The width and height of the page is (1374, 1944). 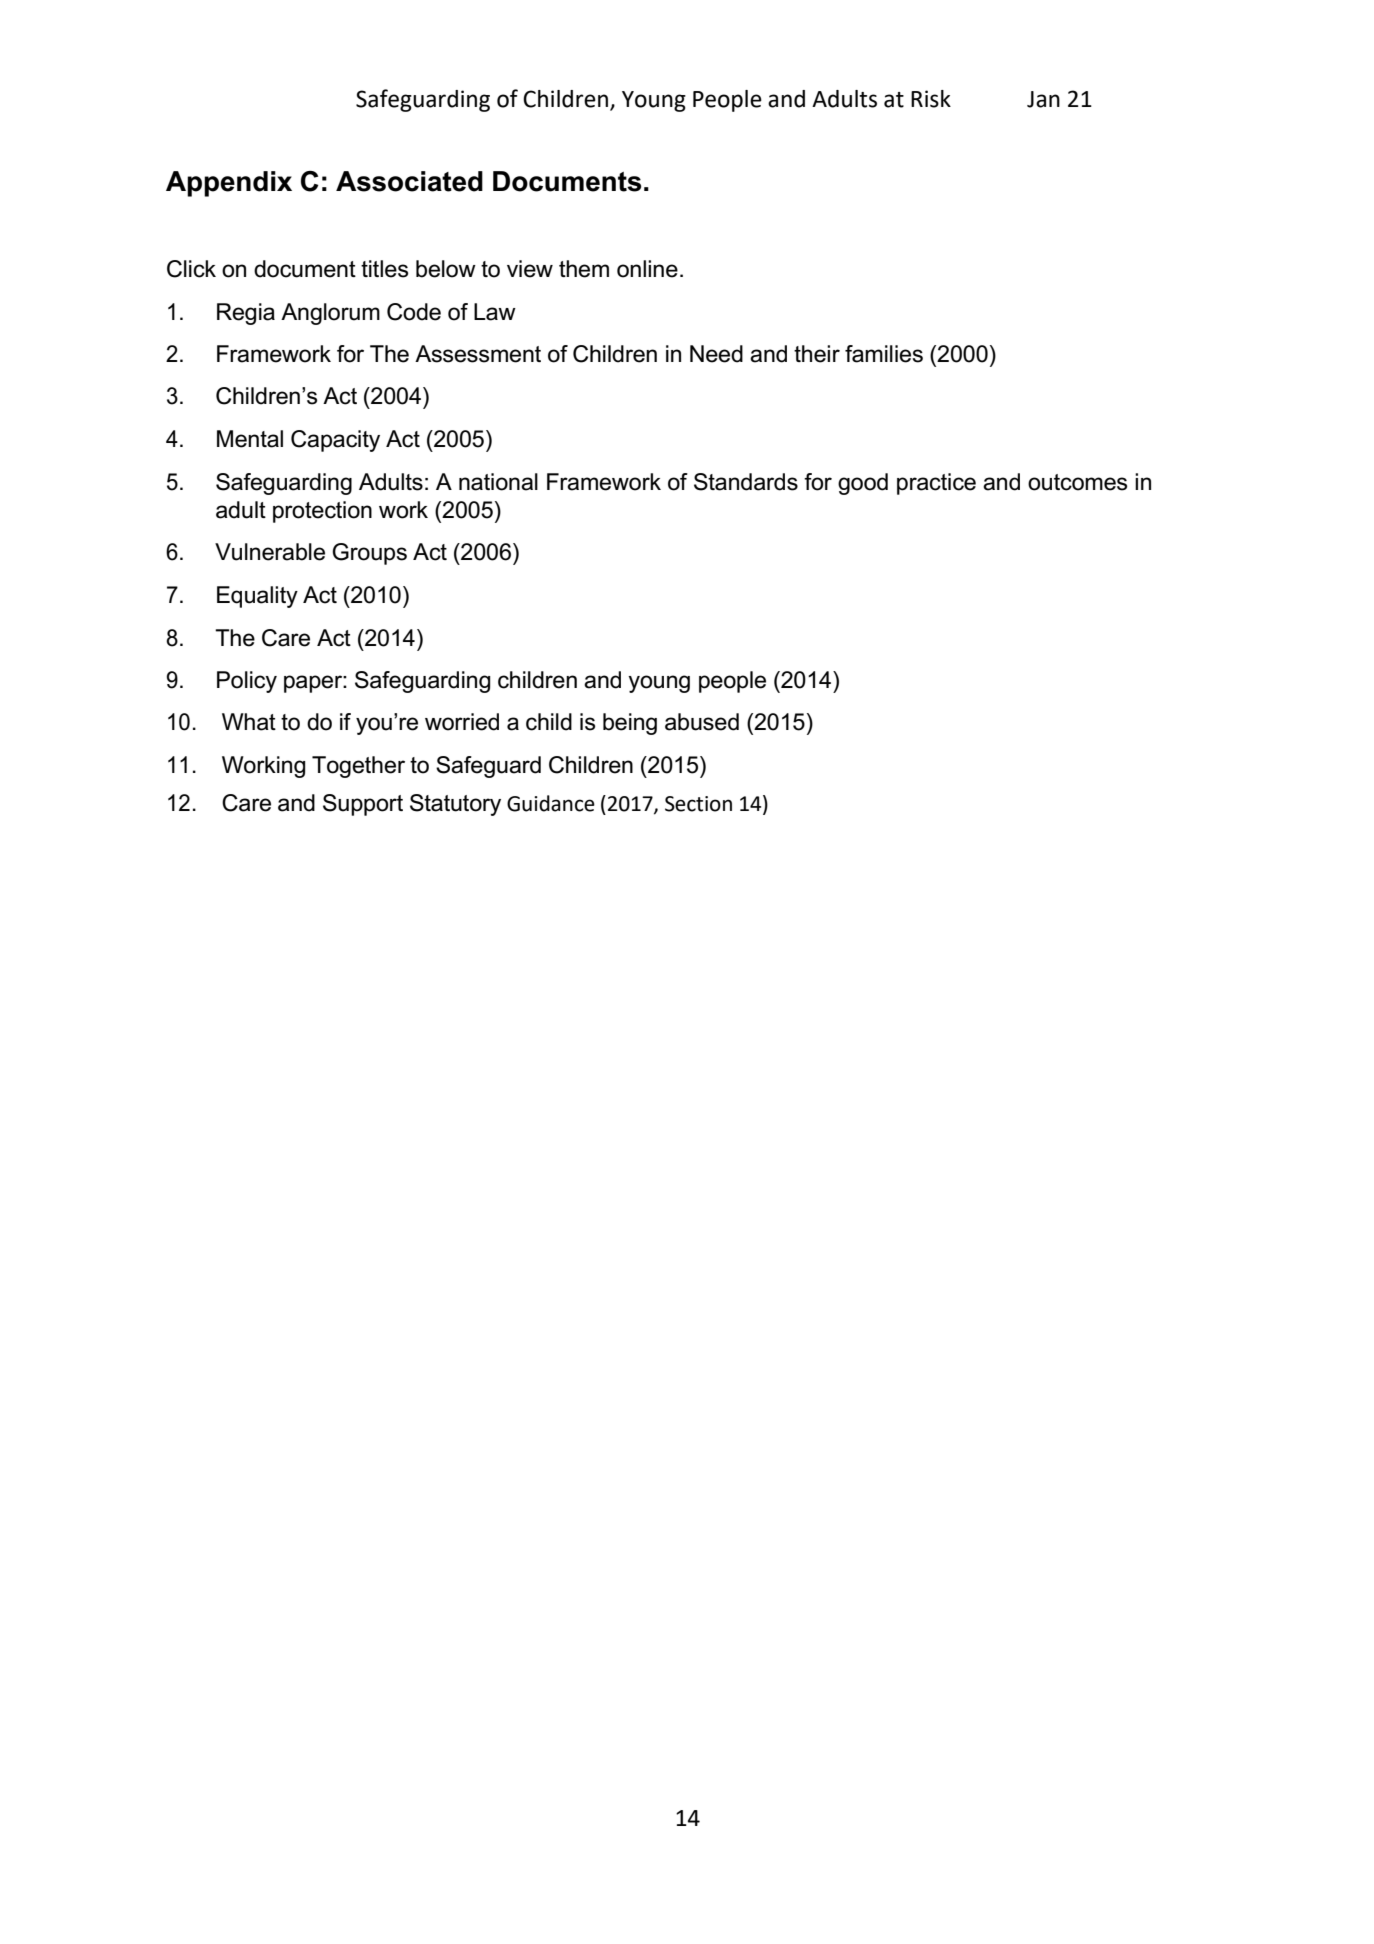 What do you see at coordinates (931, 99) in the page?
I see `Risk` at bounding box center [931, 99].
